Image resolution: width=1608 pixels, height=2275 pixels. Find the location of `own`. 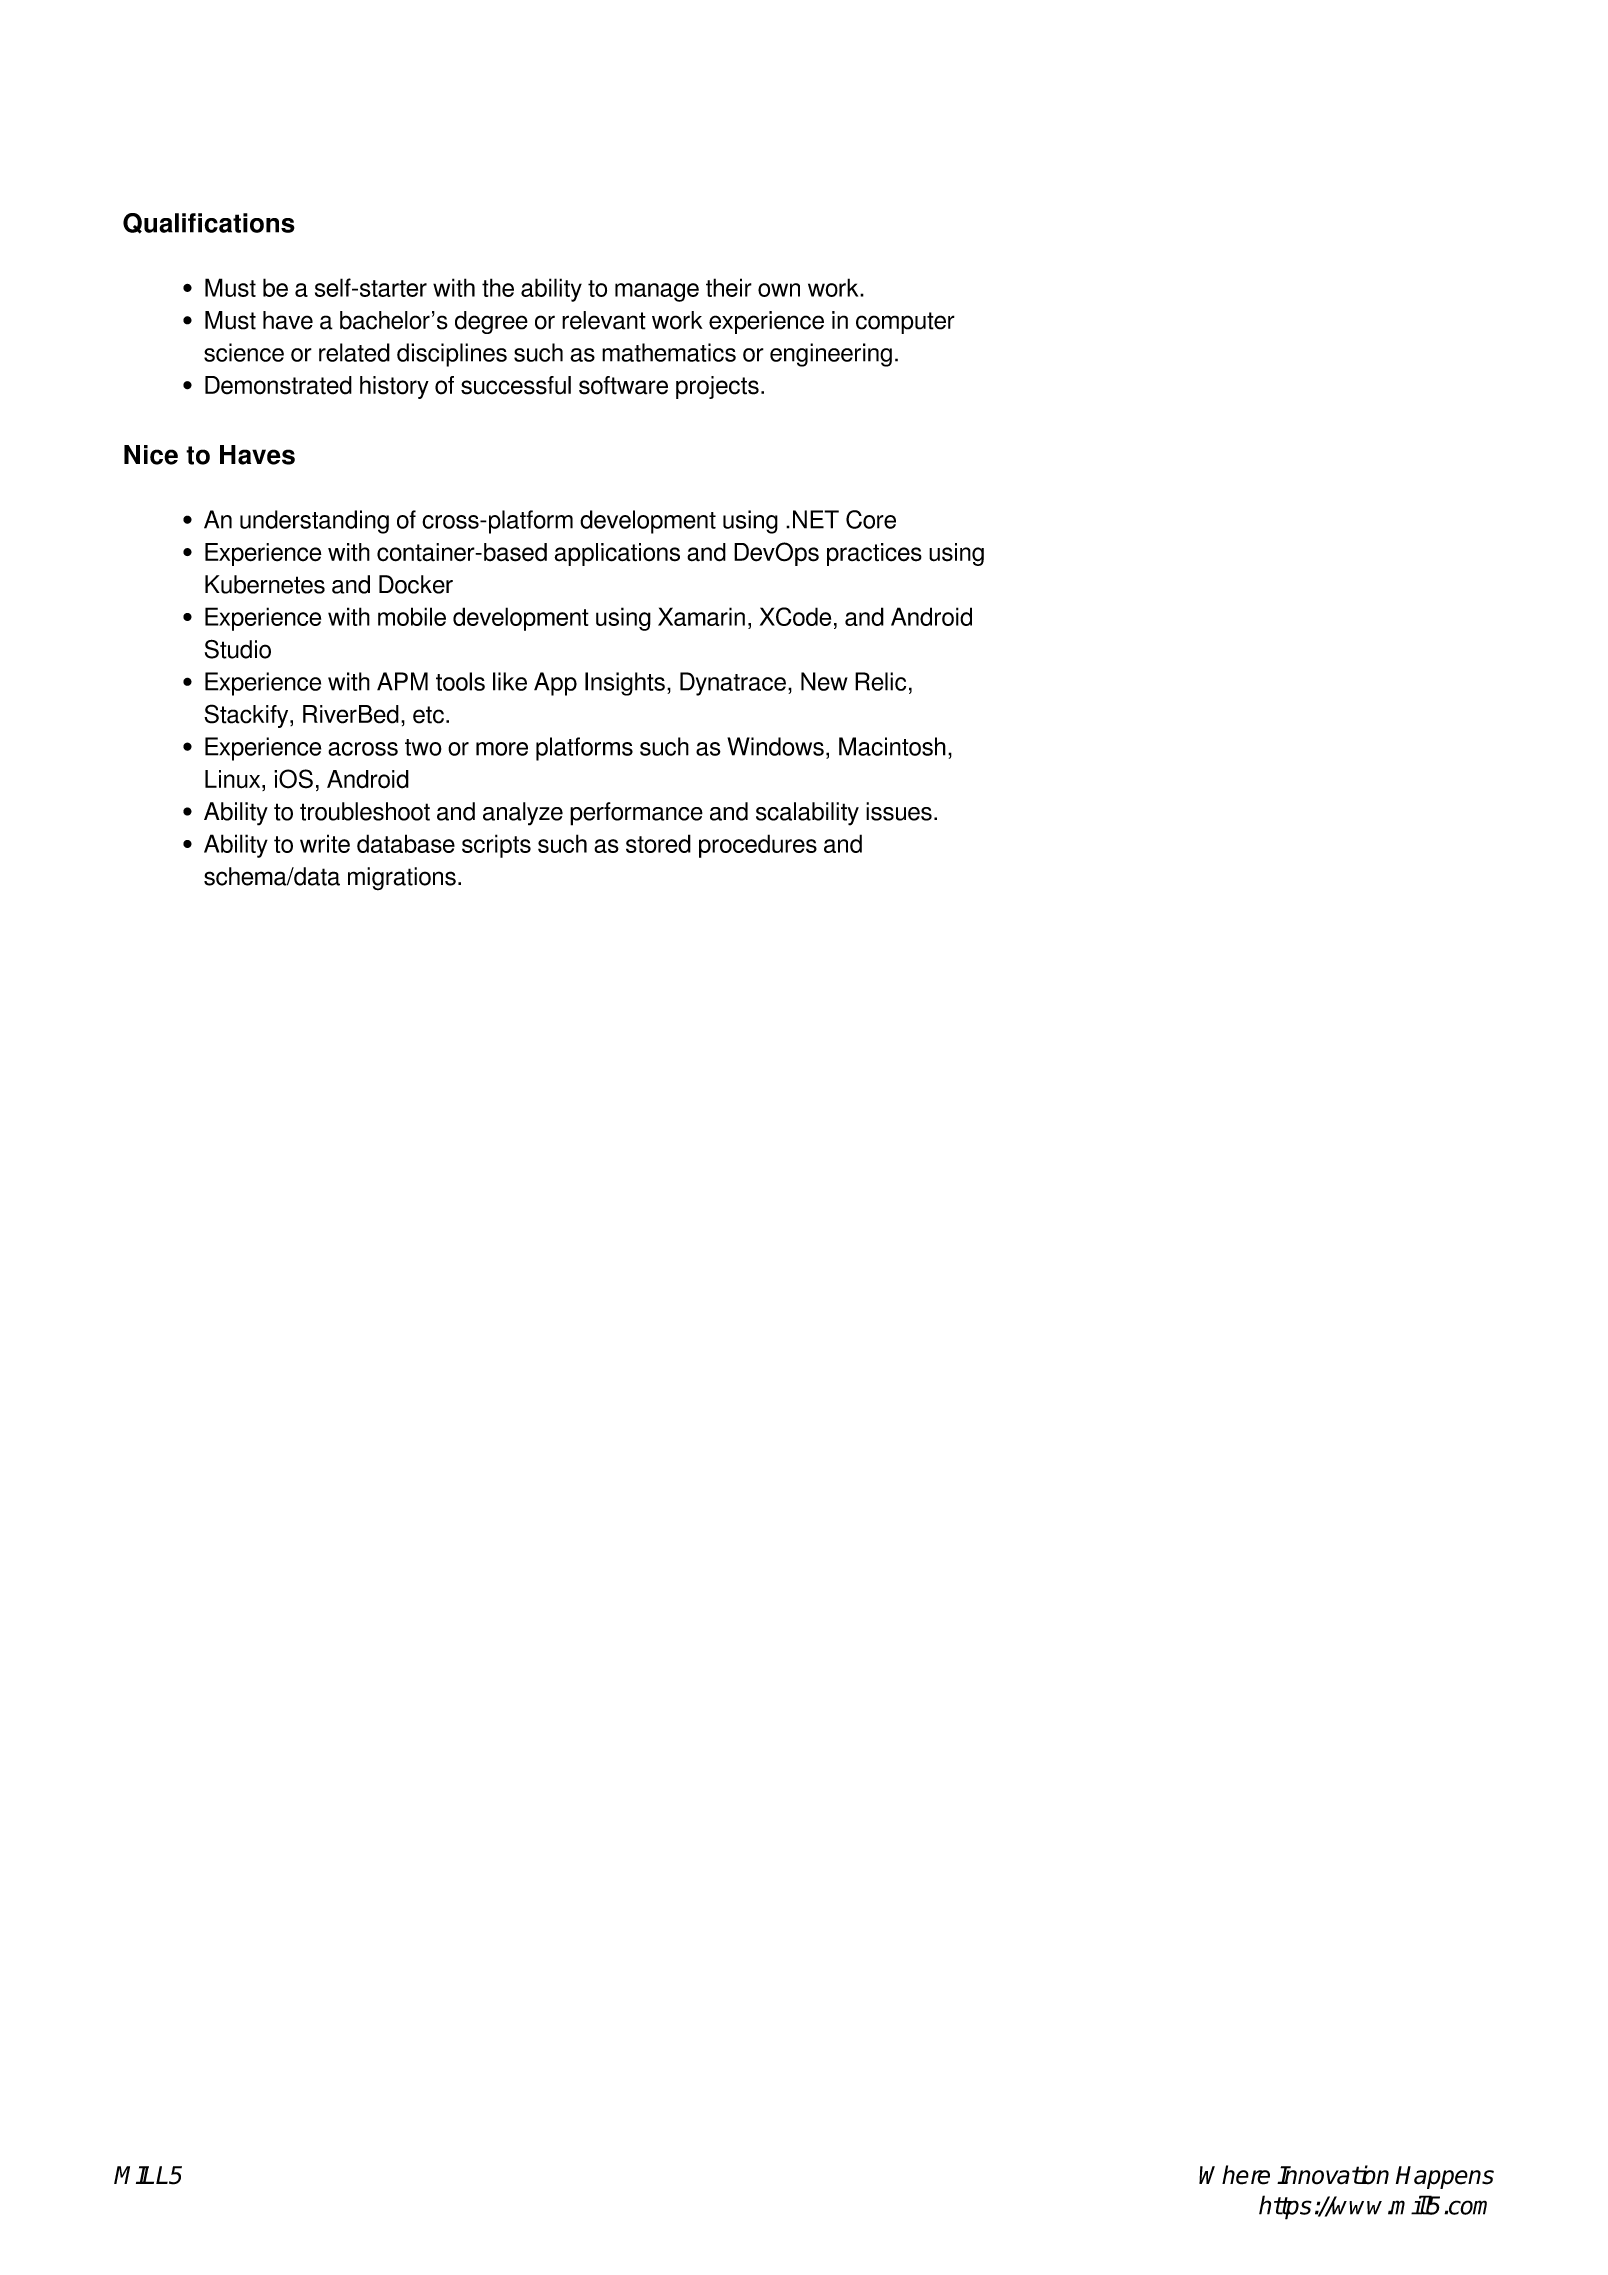

own is located at coordinates (779, 290).
